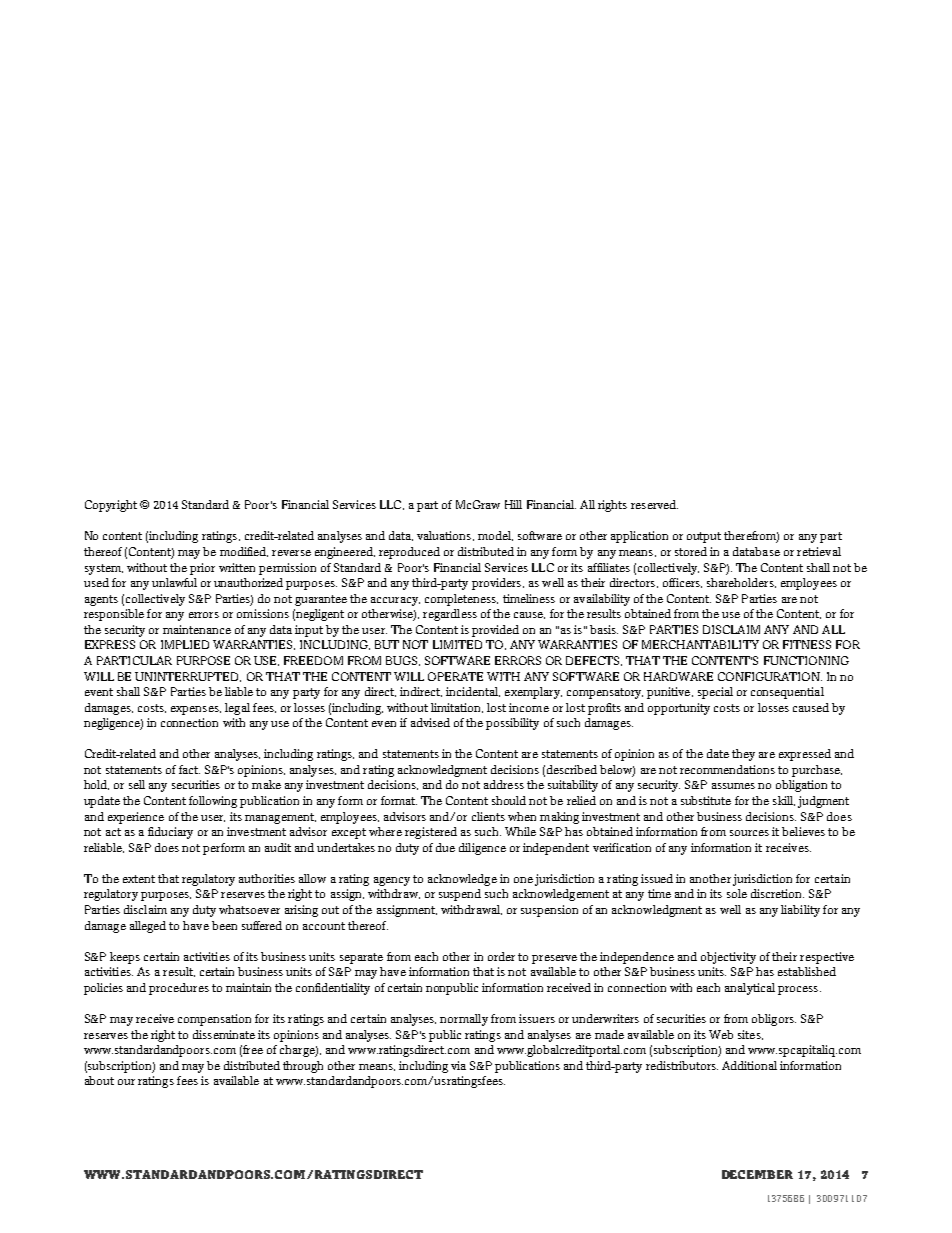 This page has height=1233, width=952. I want to click on due, so click(445, 847).
